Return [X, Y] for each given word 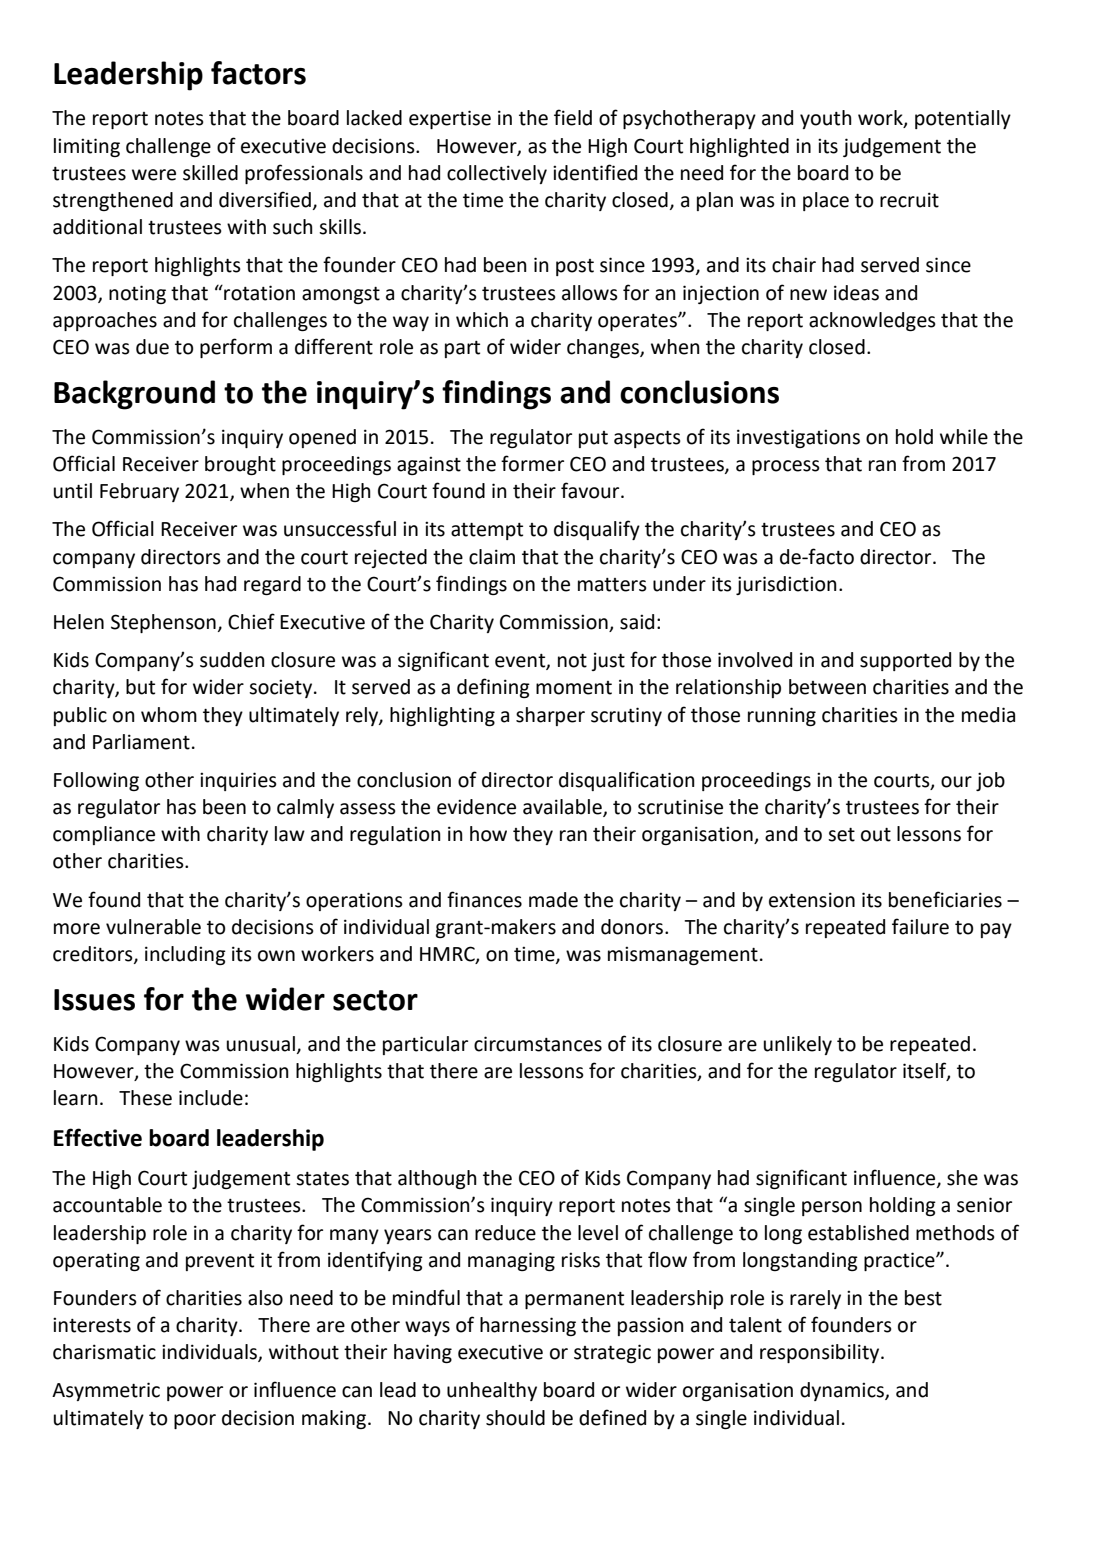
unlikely [798, 1045]
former [532, 463]
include [211, 1098]
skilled [210, 173]
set [841, 835]
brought [240, 465]
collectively [497, 174]
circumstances [538, 1044]
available [563, 808]
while [964, 437]
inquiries [238, 781]
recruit [909, 200]
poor [195, 1421]
